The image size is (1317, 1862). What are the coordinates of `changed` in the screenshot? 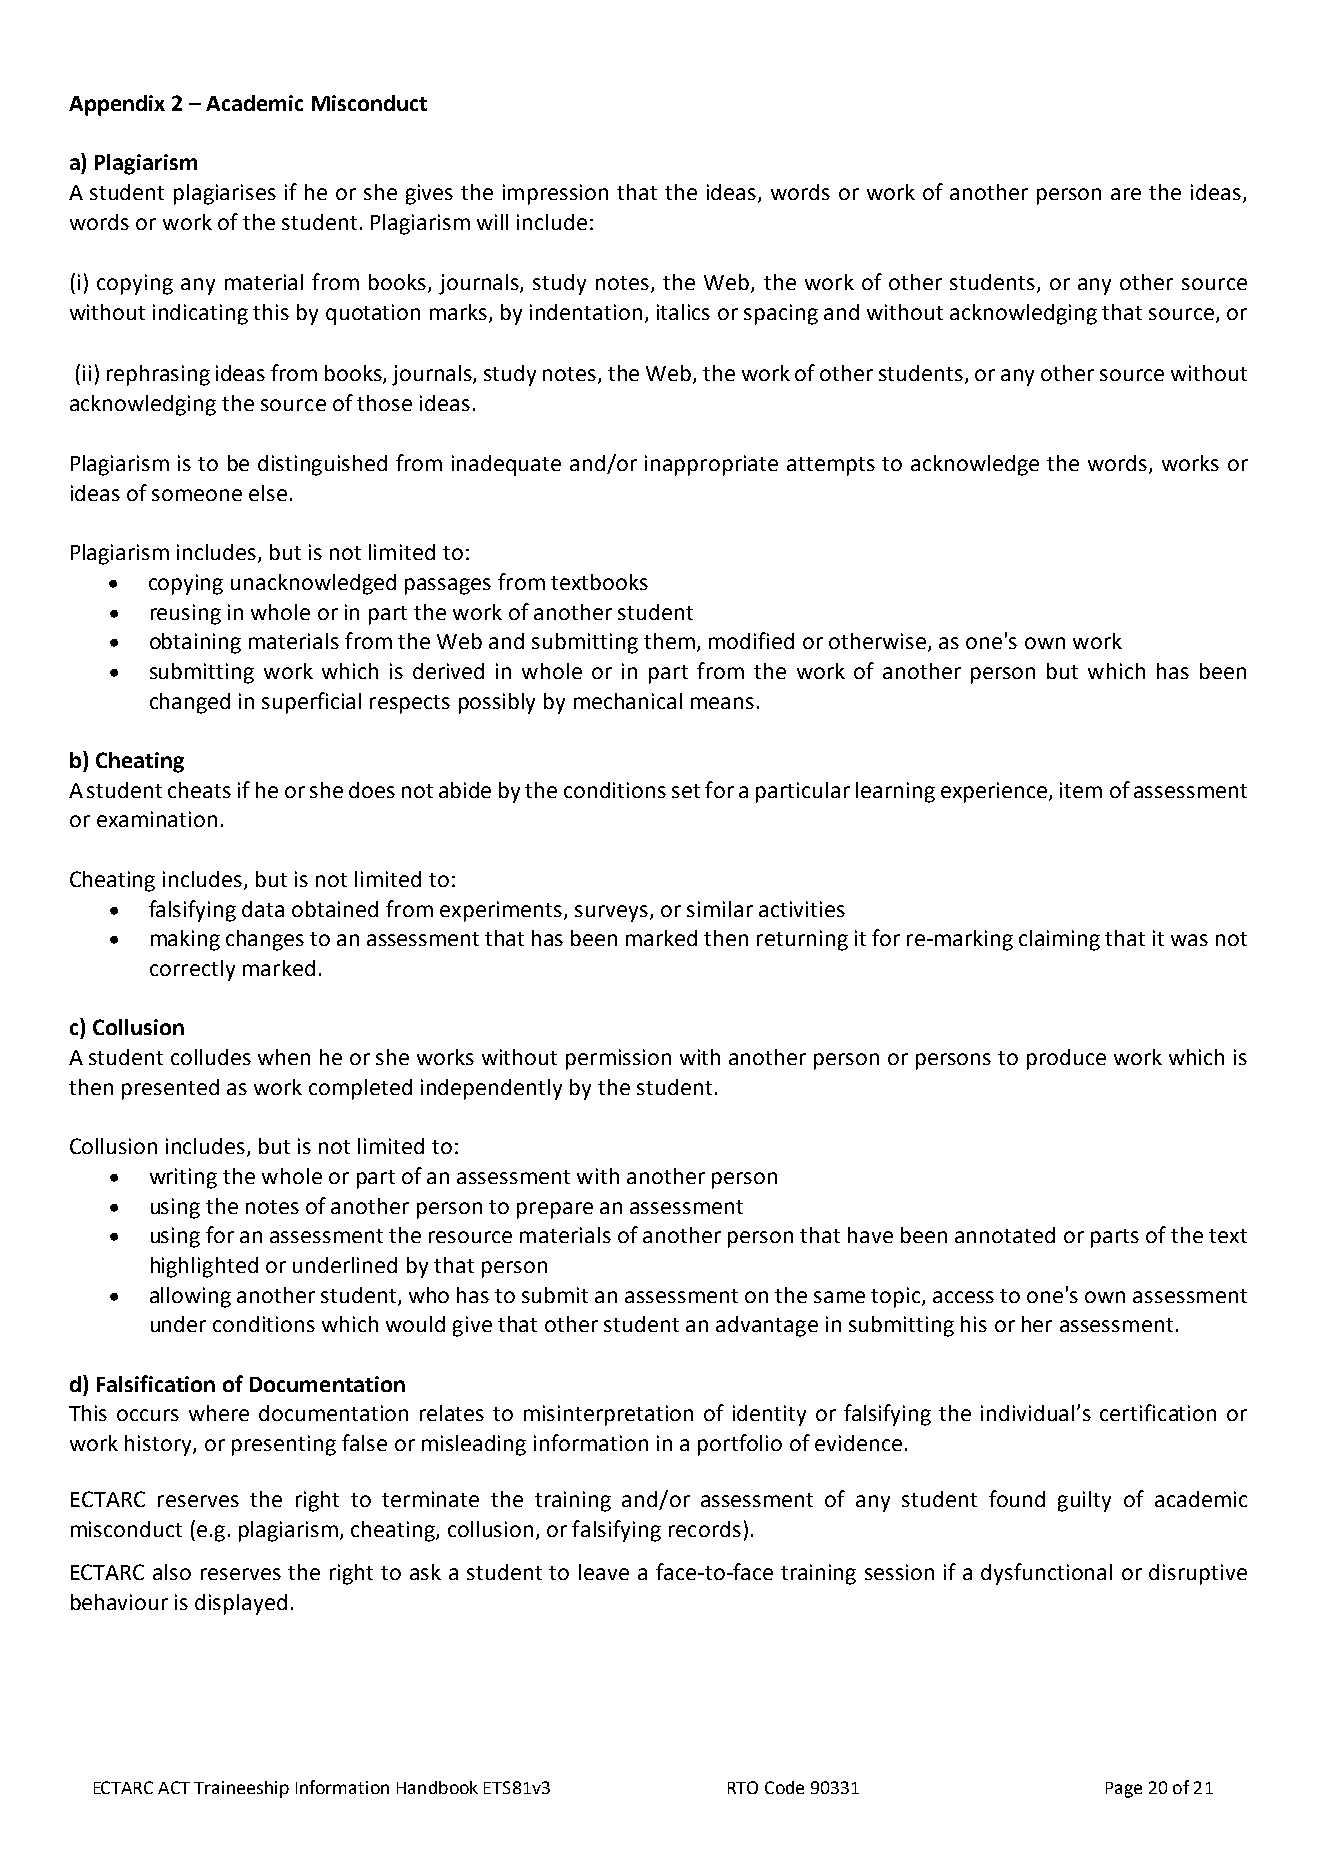 It's located at (190, 703).
